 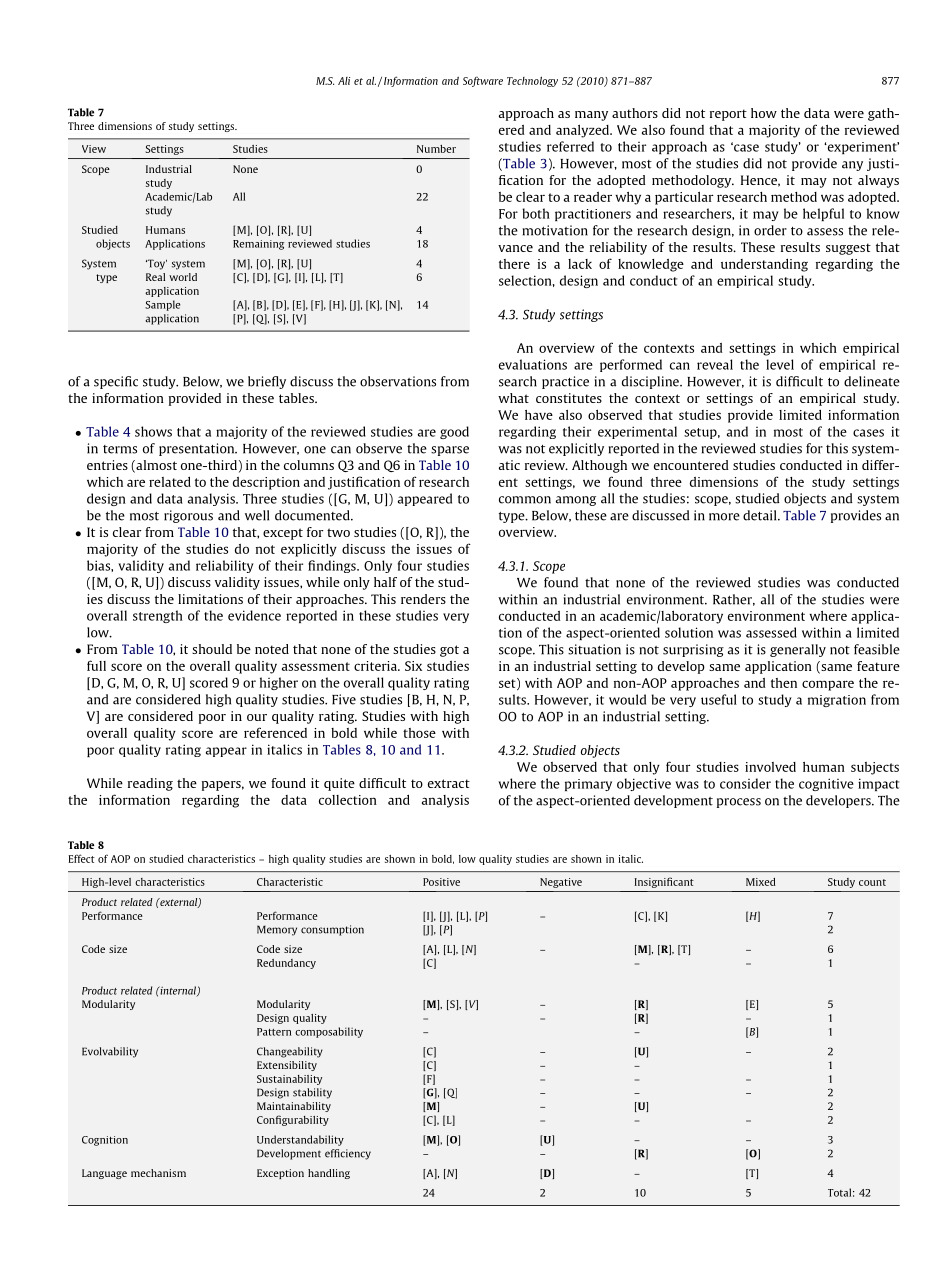 What do you see at coordinates (715, 364) in the image?
I see `reveal` at bounding box center [715, 364].
